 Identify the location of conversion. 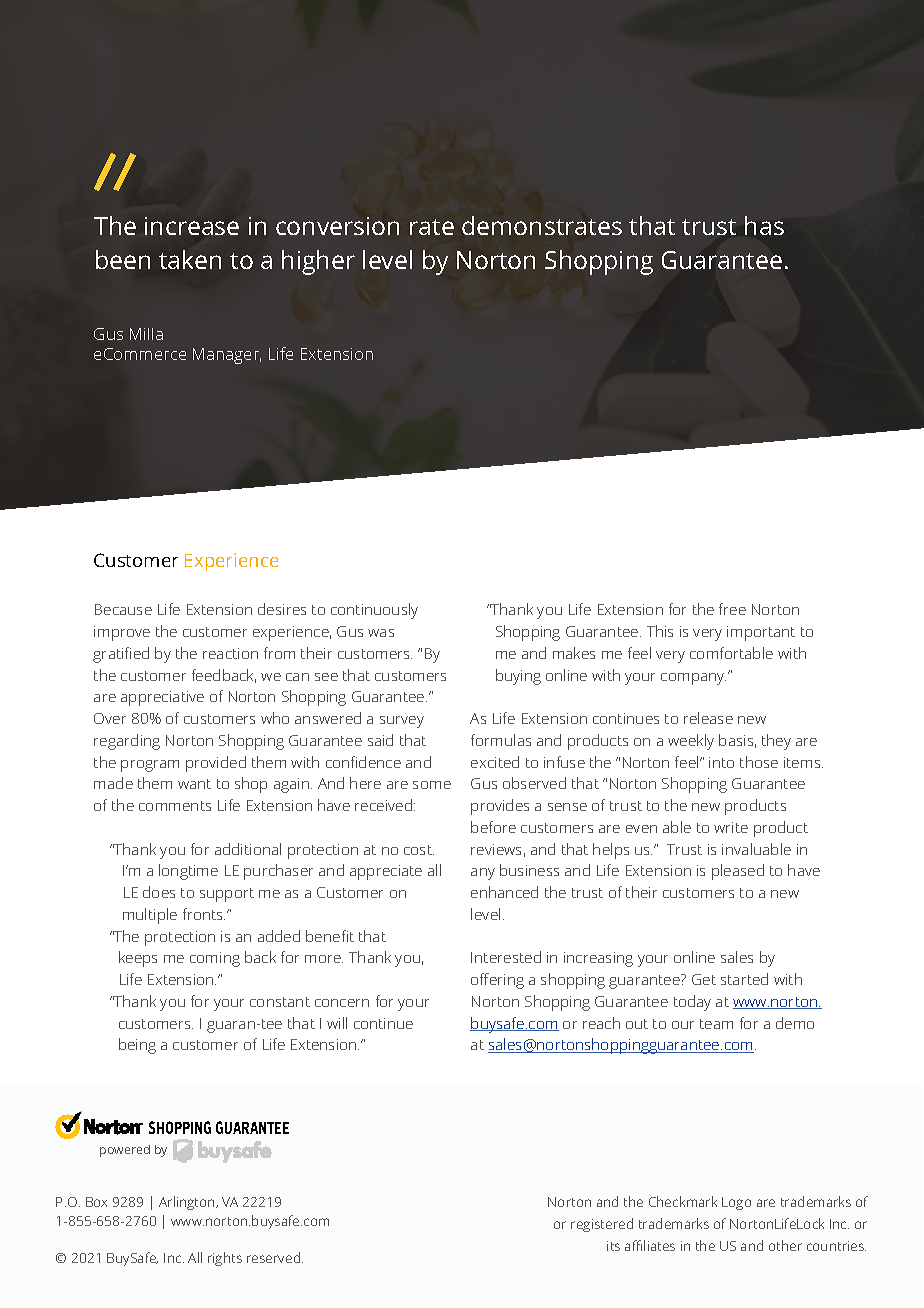
(337, 226).
